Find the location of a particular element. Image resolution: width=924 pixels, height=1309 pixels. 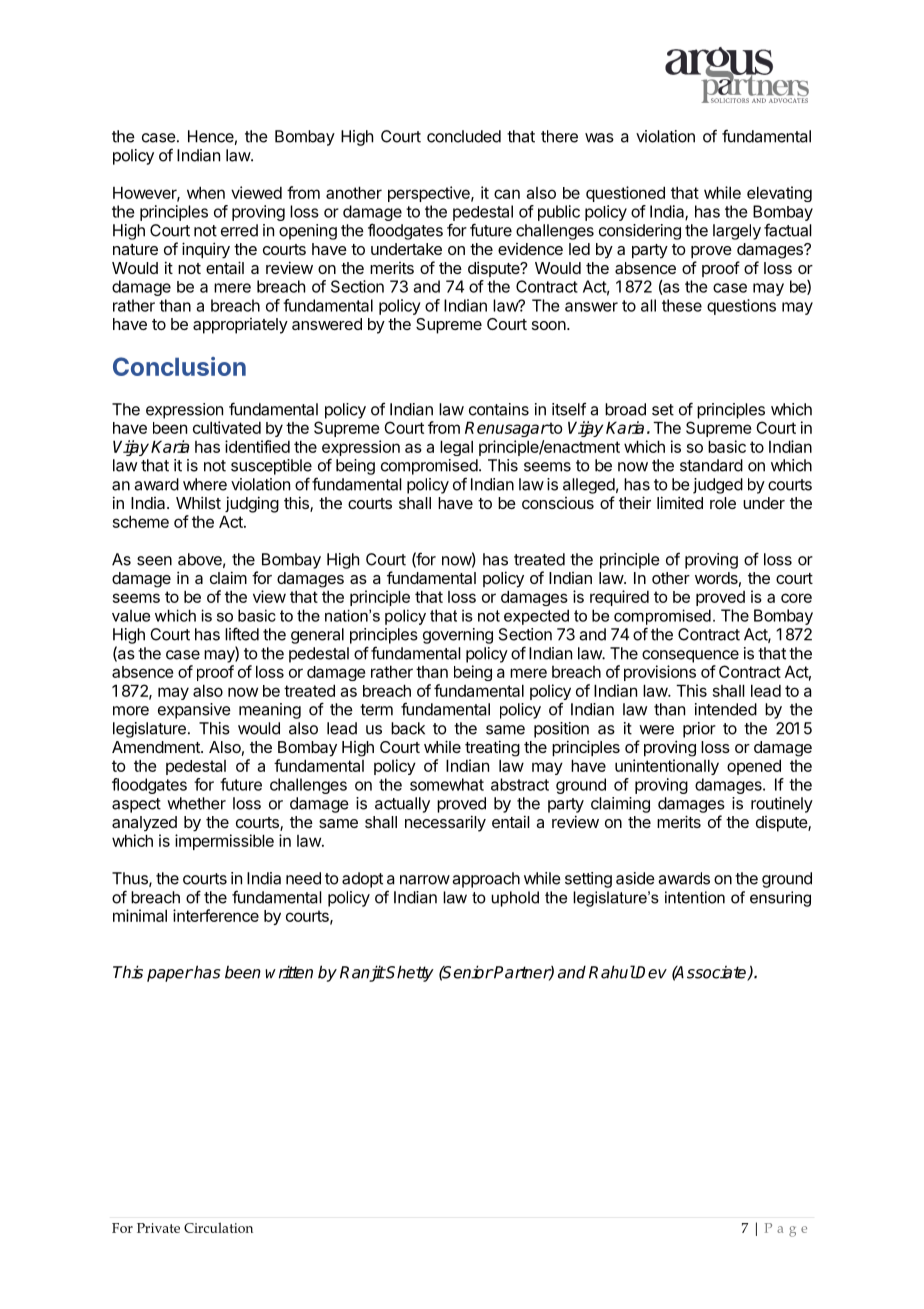

Shetty is located at coordinates (409, 973).
